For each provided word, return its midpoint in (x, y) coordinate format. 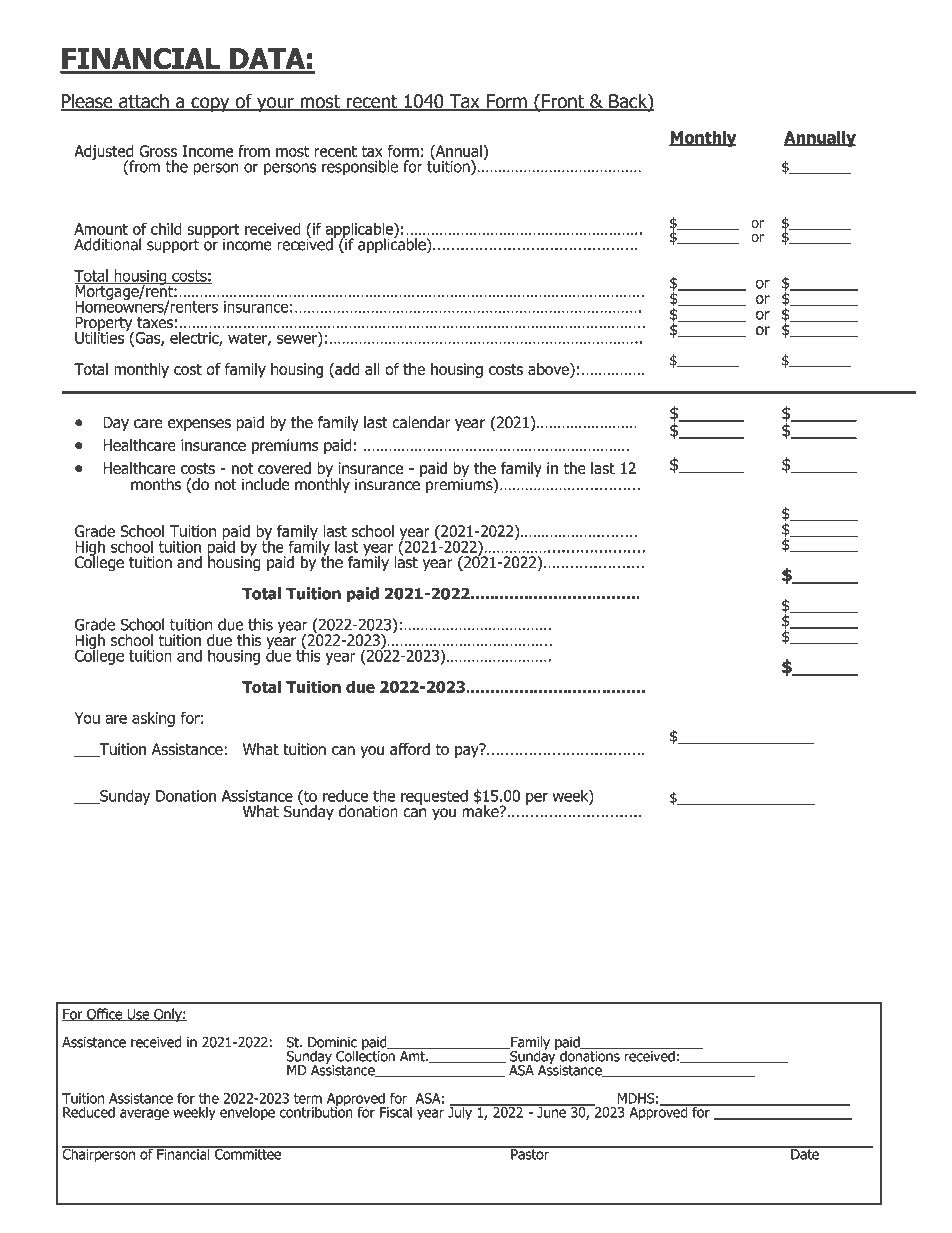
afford (410, 749)
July (461, 1112)
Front (563, 102)
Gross (158, 151)
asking (153, 719)
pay (468, 751)
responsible (360, 168)
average (144, 1115)
